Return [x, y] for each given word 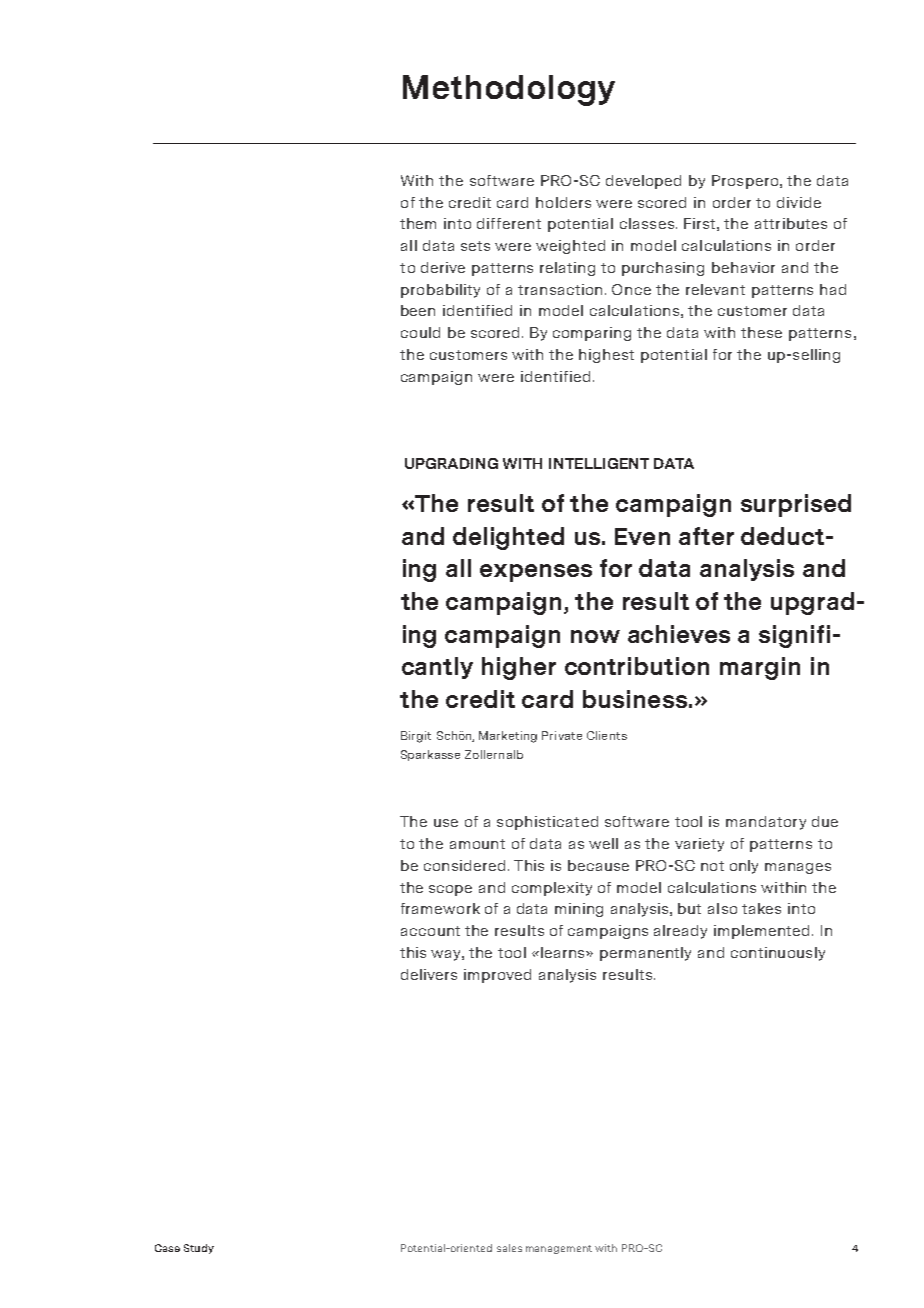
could [420, 332]
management [559, 1249]
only [744, 867]
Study [199, 1249]
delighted [508, 538]
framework [440, 908]
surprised [796, 505]
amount [477, 844]
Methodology [509, 90]
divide [799, 202]
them [418, 223]
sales [509, 1248]
